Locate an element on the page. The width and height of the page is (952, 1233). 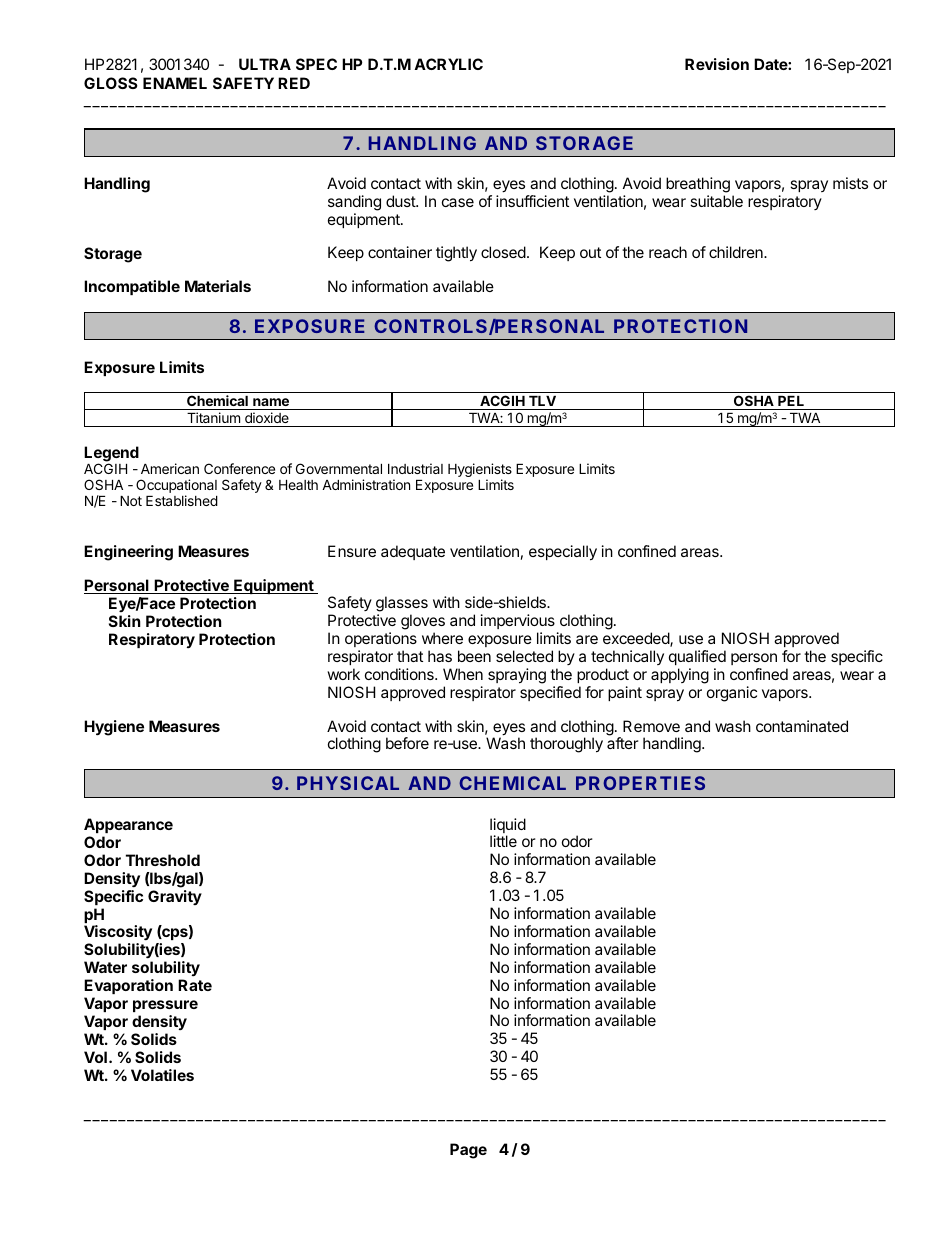
Revision is located at coordinates (717, 64).
